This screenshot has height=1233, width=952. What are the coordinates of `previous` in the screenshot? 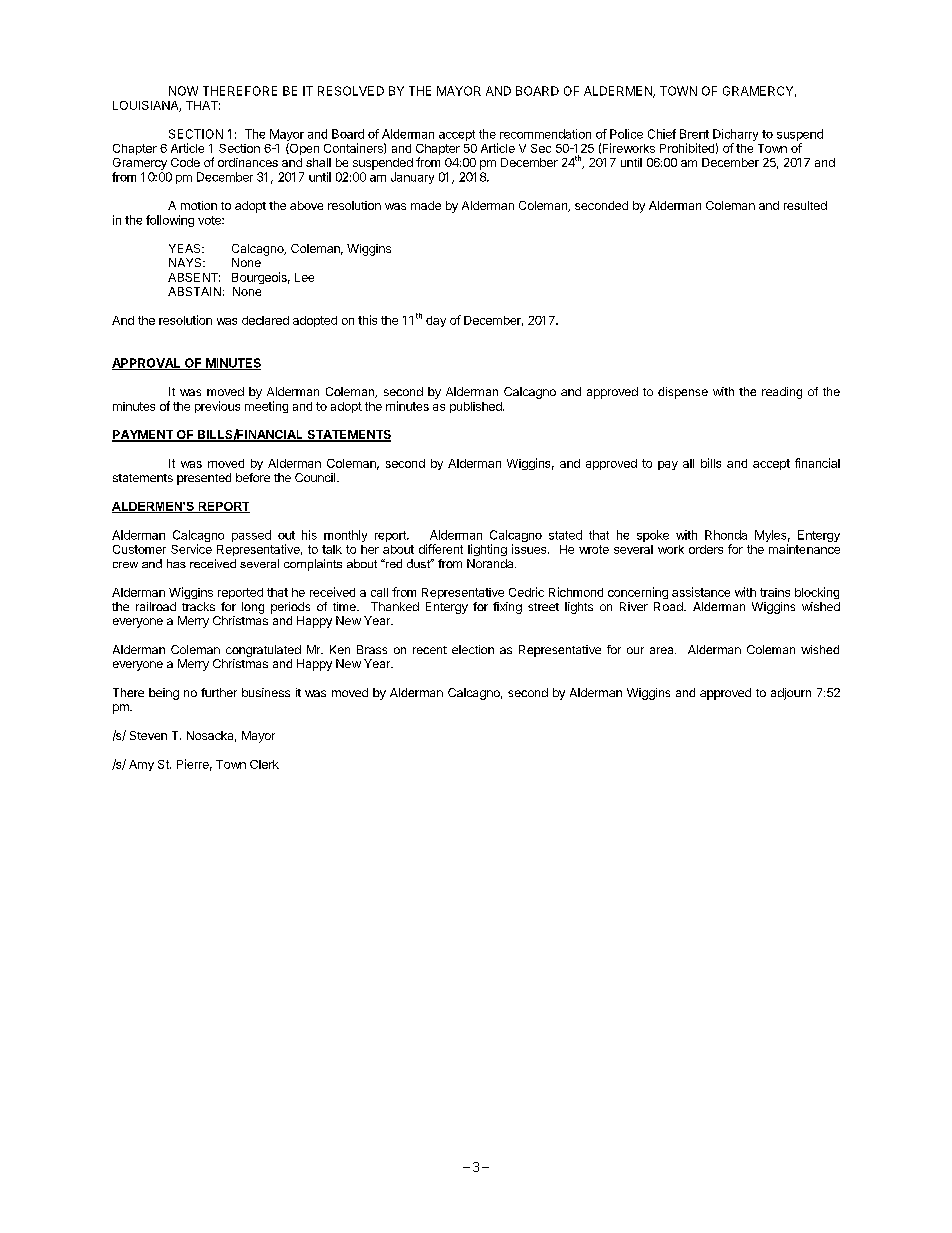 It's located at (217, 407).
